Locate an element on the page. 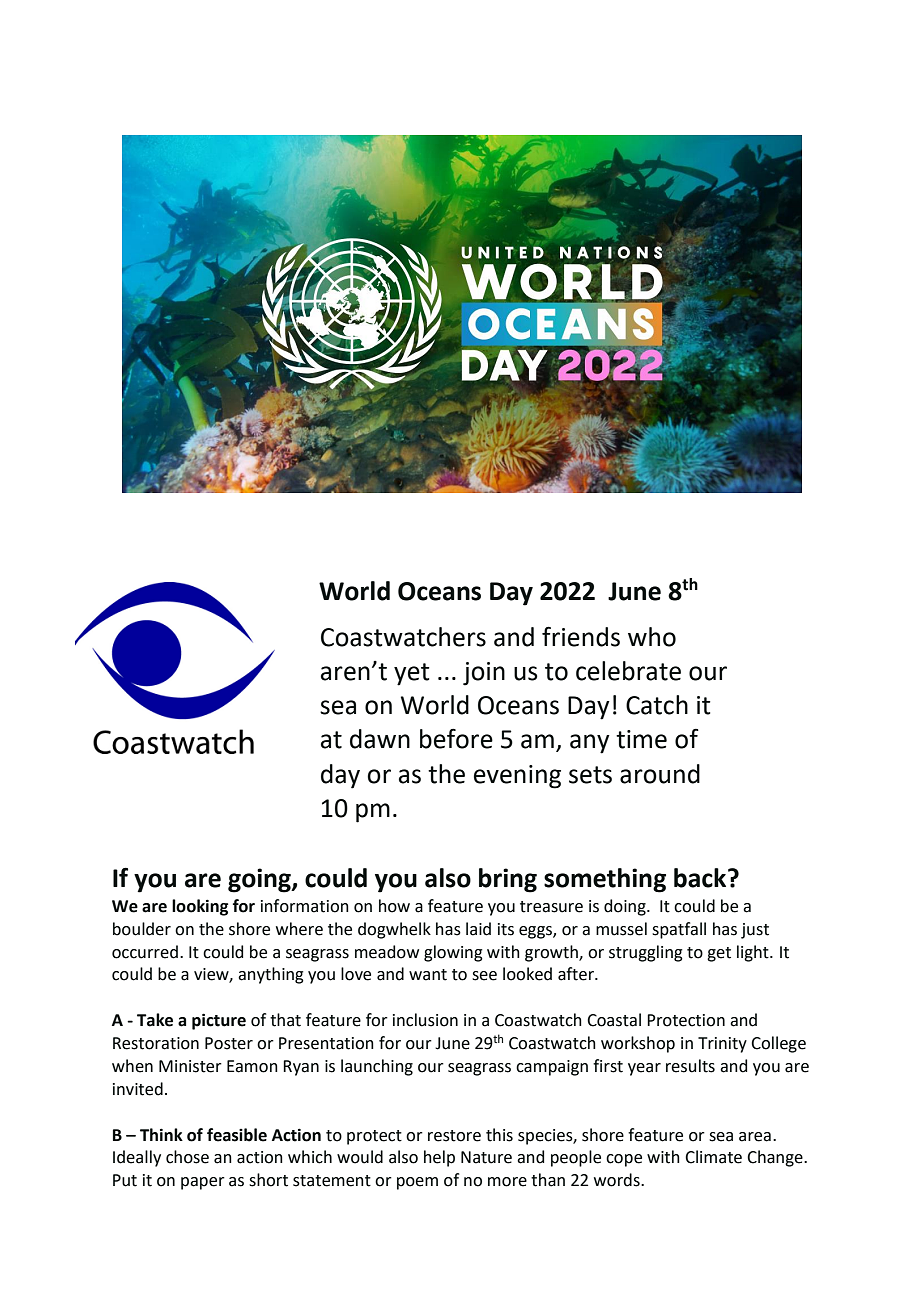 The image size is (924, 1308). dawn is located at coordinates (380, 739).
